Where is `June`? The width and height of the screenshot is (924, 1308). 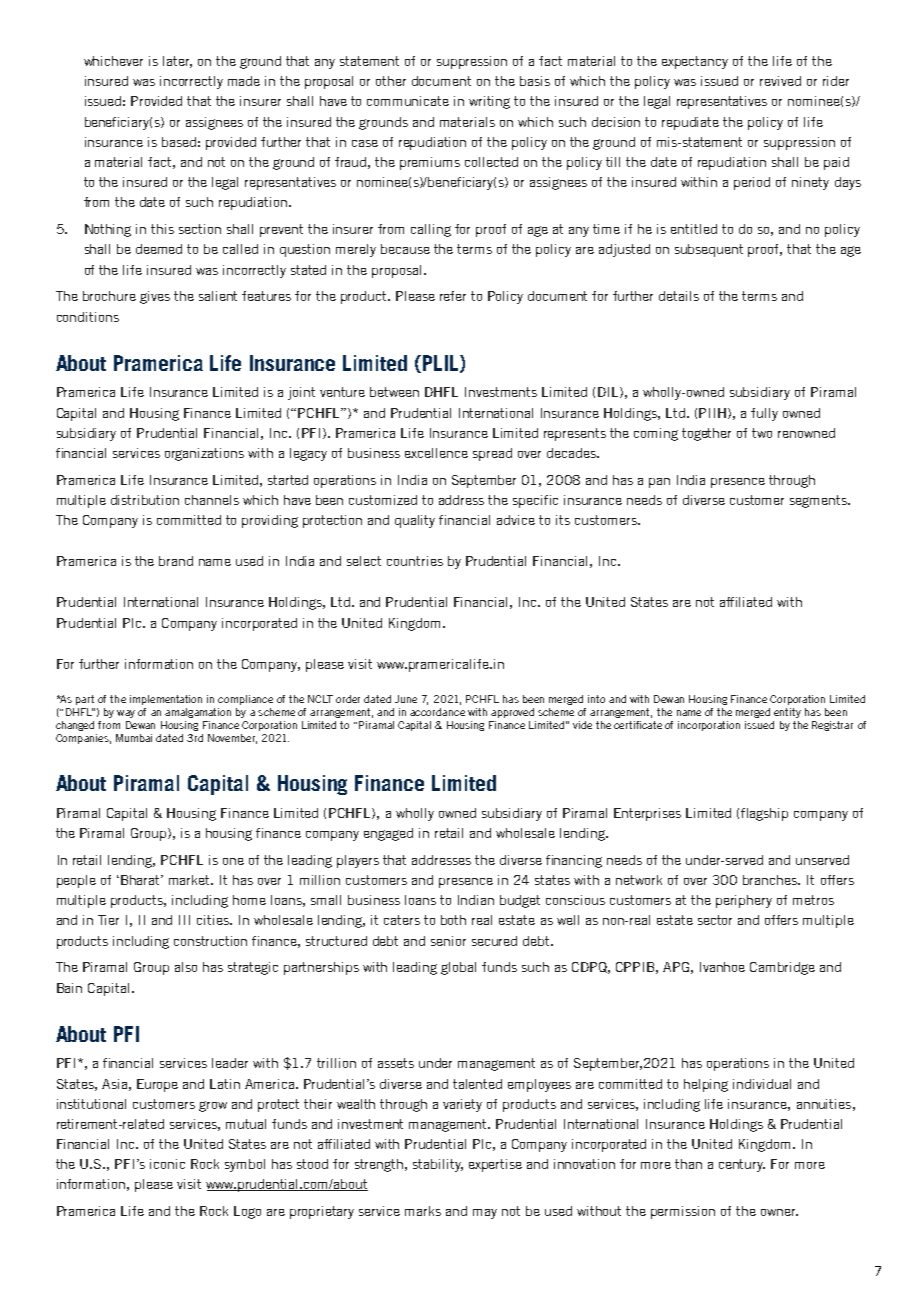
June is located at coordinates (406, 699).
